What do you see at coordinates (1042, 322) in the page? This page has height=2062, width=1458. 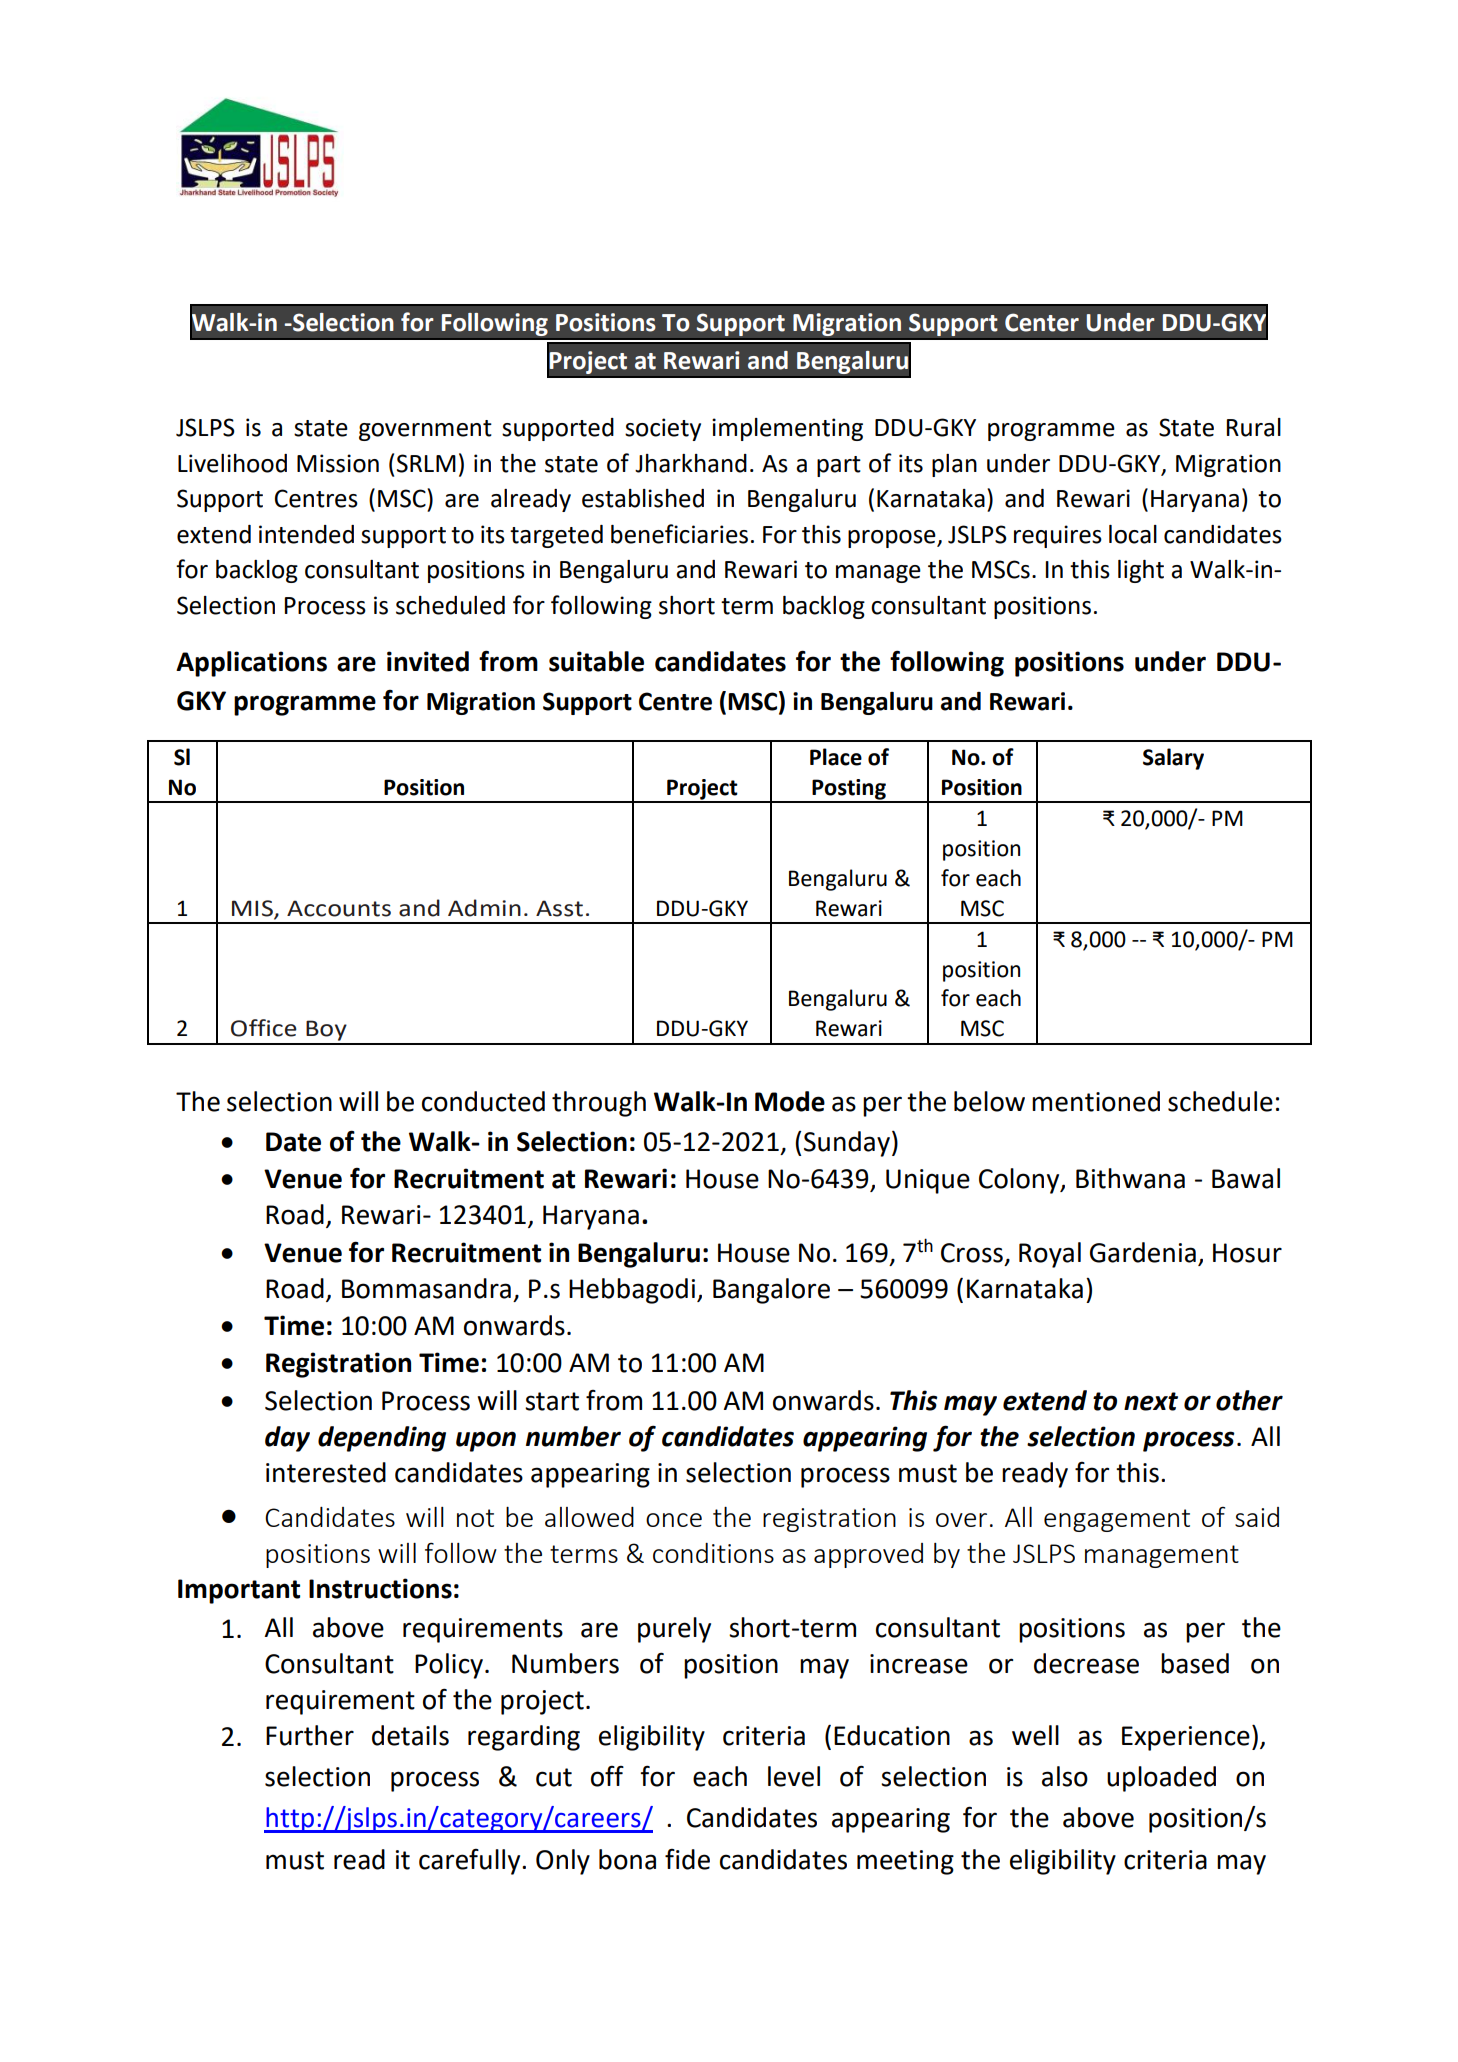 I see `Center` at bounding box center [1042, 322].
